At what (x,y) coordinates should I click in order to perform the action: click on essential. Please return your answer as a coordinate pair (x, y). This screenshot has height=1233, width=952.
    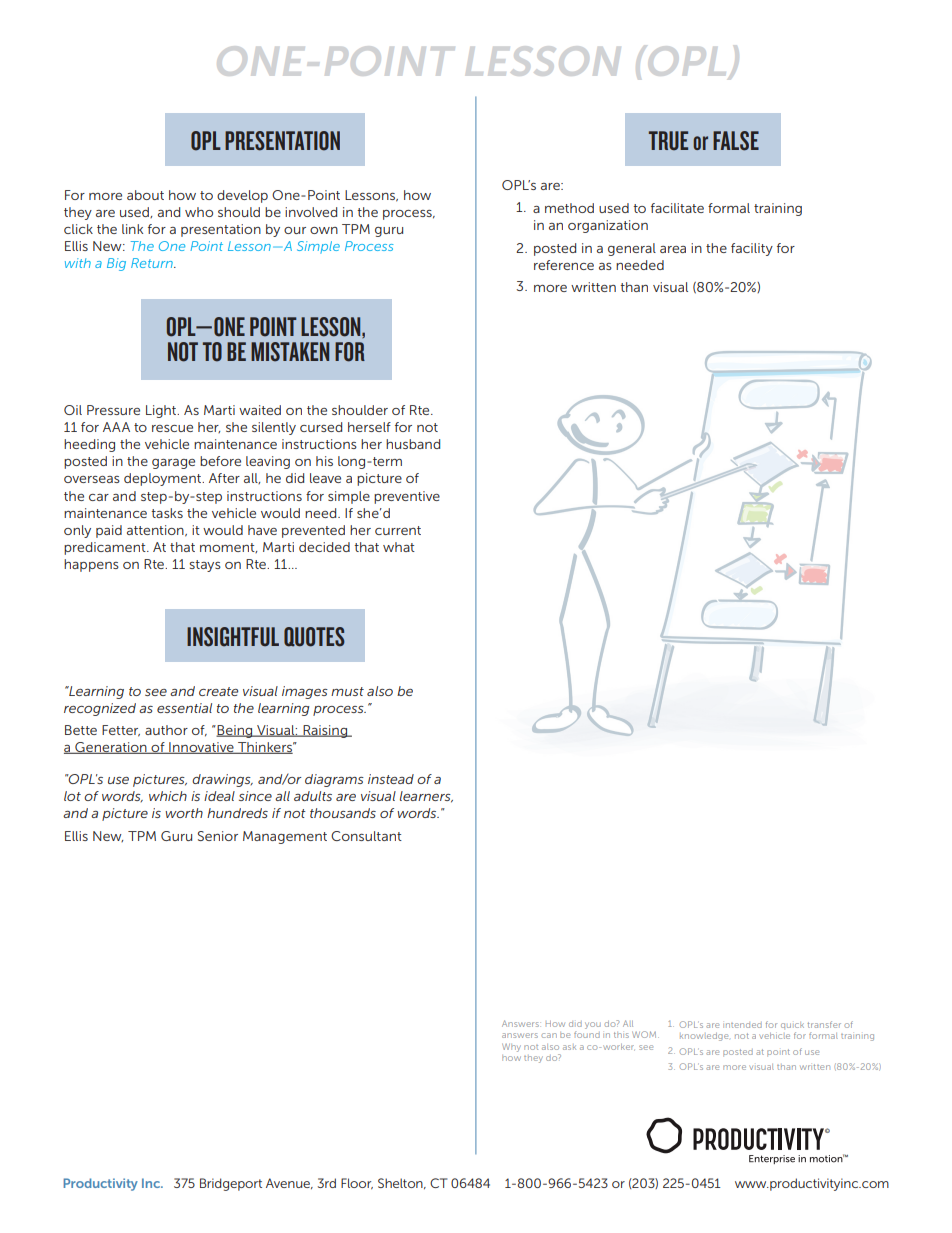
    Looking at the image, I should click on (184, 708).
